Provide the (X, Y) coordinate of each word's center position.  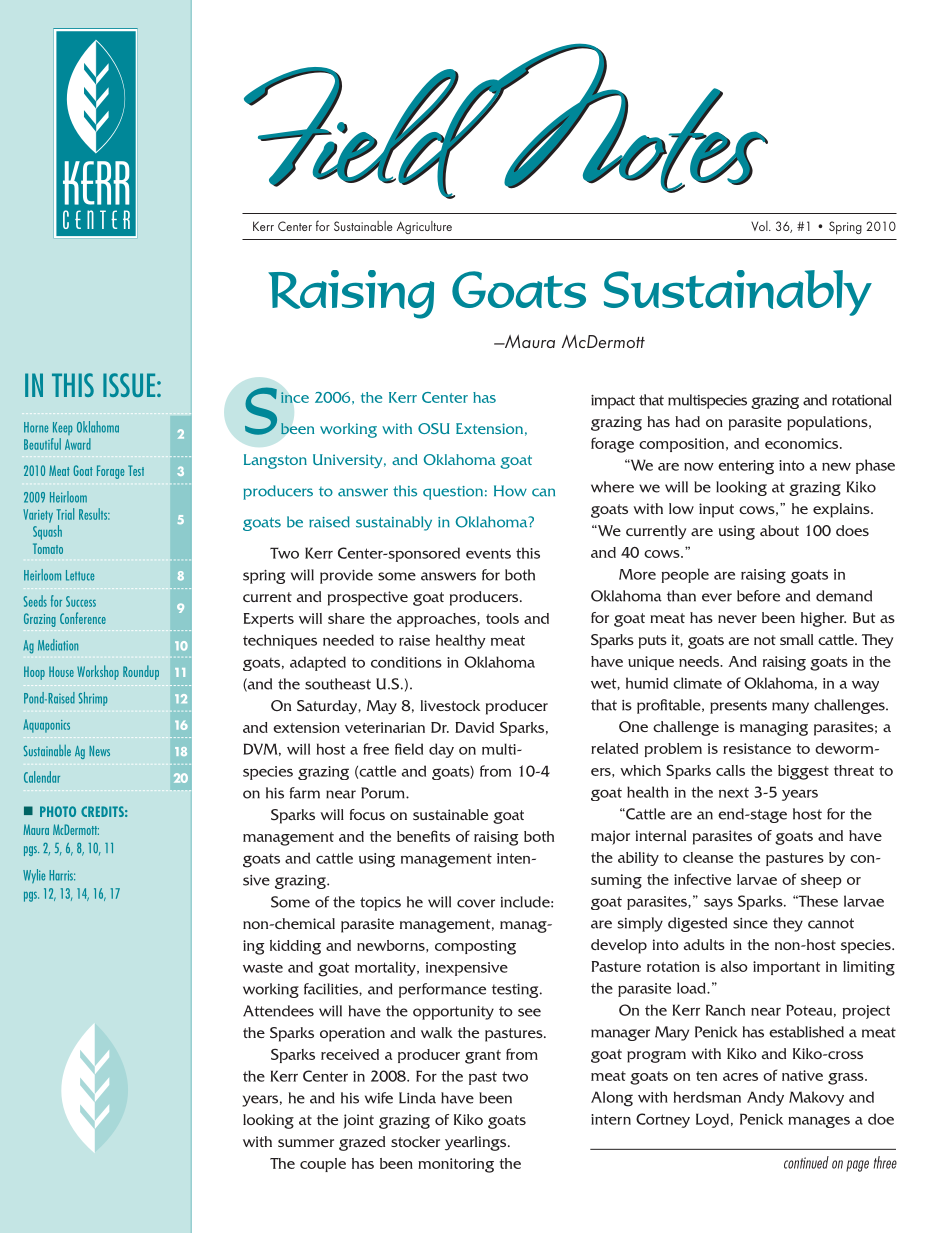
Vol (760, 226)
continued (806, 1162)
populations (828, 423)
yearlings (477, 1143)
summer (306, 1143)
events (488, 553)
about (779, 530)
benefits (423, 836)
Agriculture (424, 227)
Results (94, 514)
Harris (62, 875)
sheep (821, 881)
